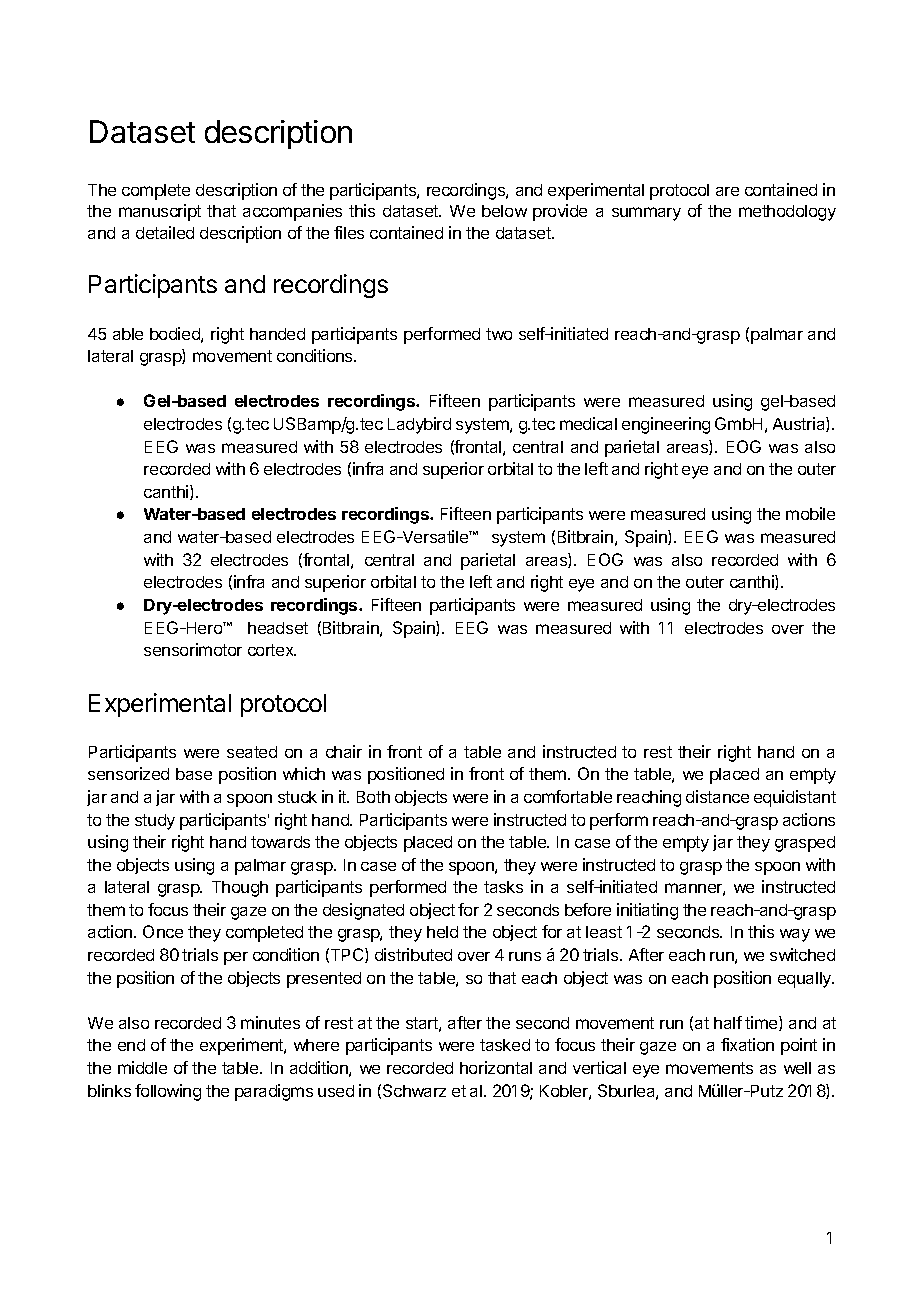 The width and height of the document is (924, 1307). I want to click on fixation, so click(747, 1044).
